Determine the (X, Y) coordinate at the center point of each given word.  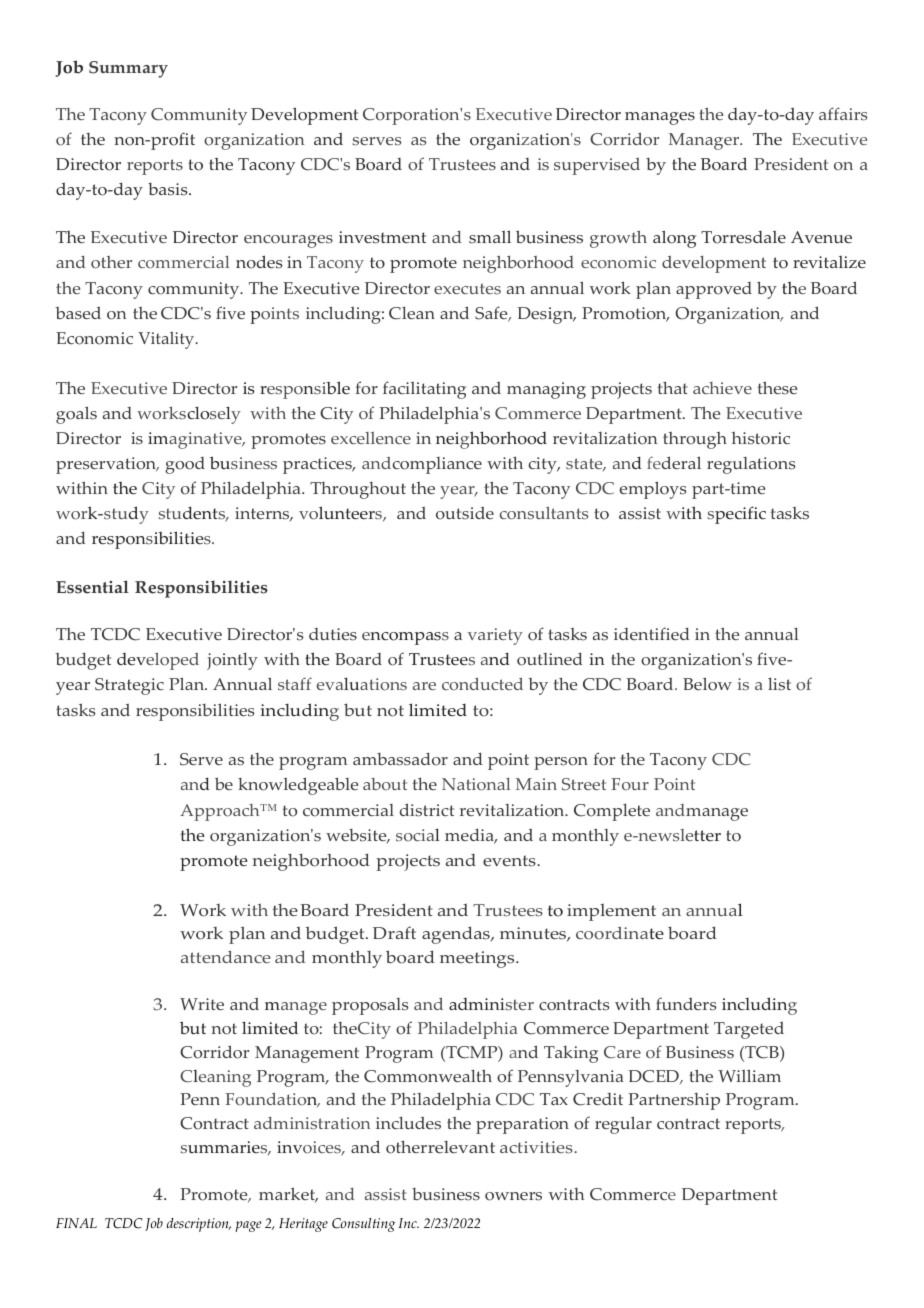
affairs (843, 114)
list (779, 684)
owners (513, 1196)
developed (158, 661)
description (199, 1225)
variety (495, 636)
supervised (597, 166)
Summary (128, 69)
